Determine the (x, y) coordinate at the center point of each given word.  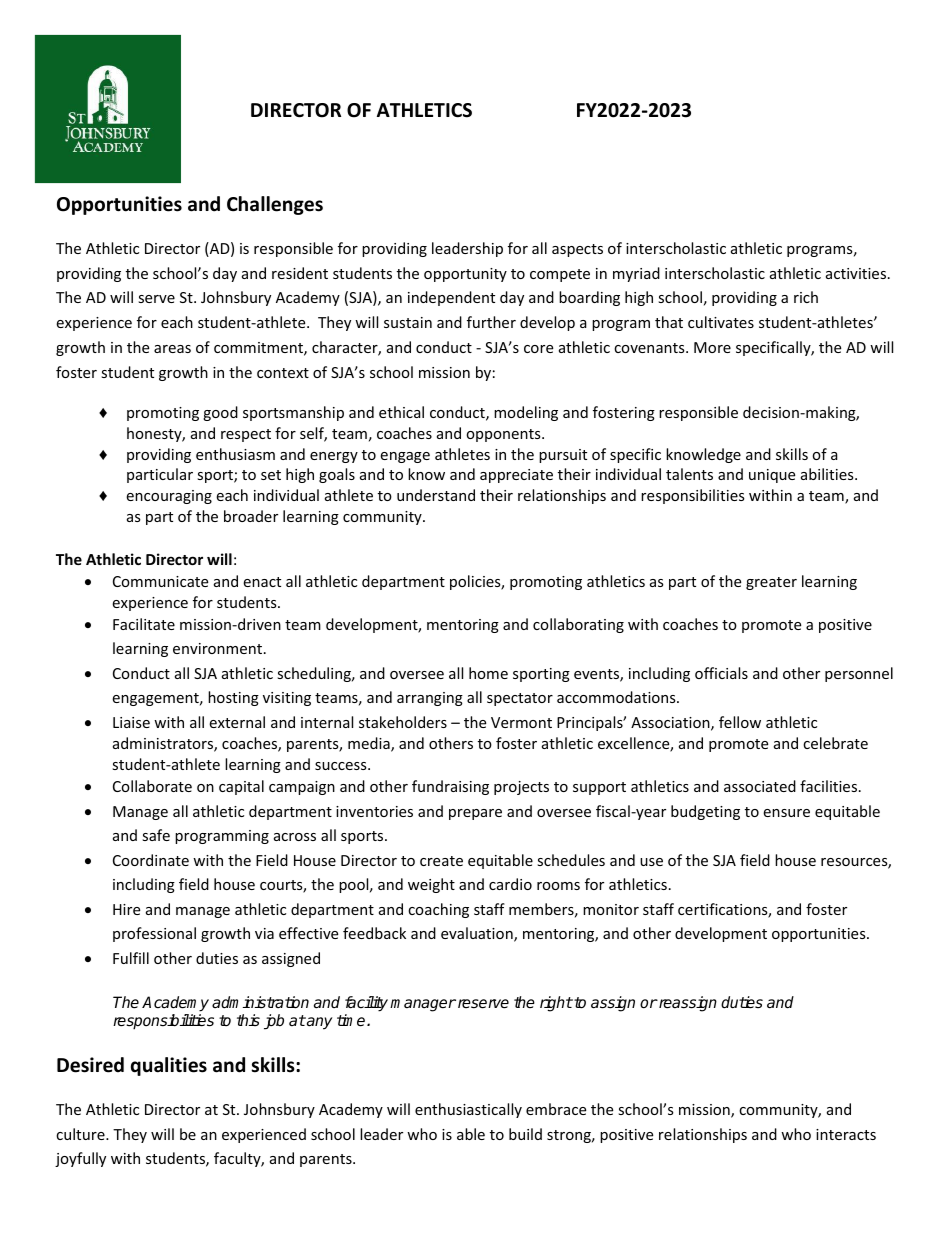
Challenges (275, 205)
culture (81, 1134)
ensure (786, 813)
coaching (438, 910)
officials (721, 673)
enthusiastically (468, 1110)
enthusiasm (235, 454)
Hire (126, 909)
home (488, 673)
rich (806, 297)
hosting (233, 698)
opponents (504, 435)
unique (772, 476)
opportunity (465, 275)
